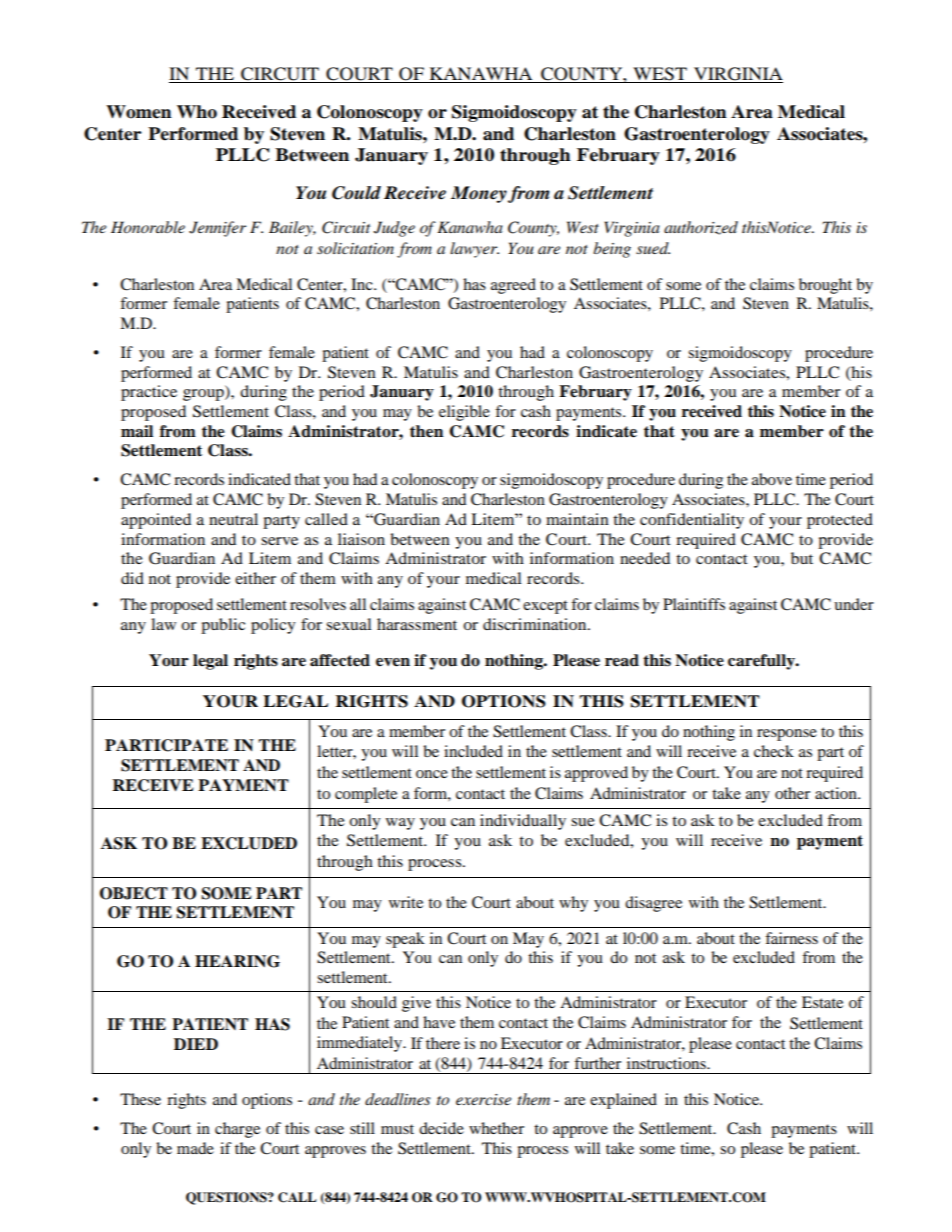 The width and height of the screenshot is (952, 1232). I want to click on discrimination, so click(536, 624).
